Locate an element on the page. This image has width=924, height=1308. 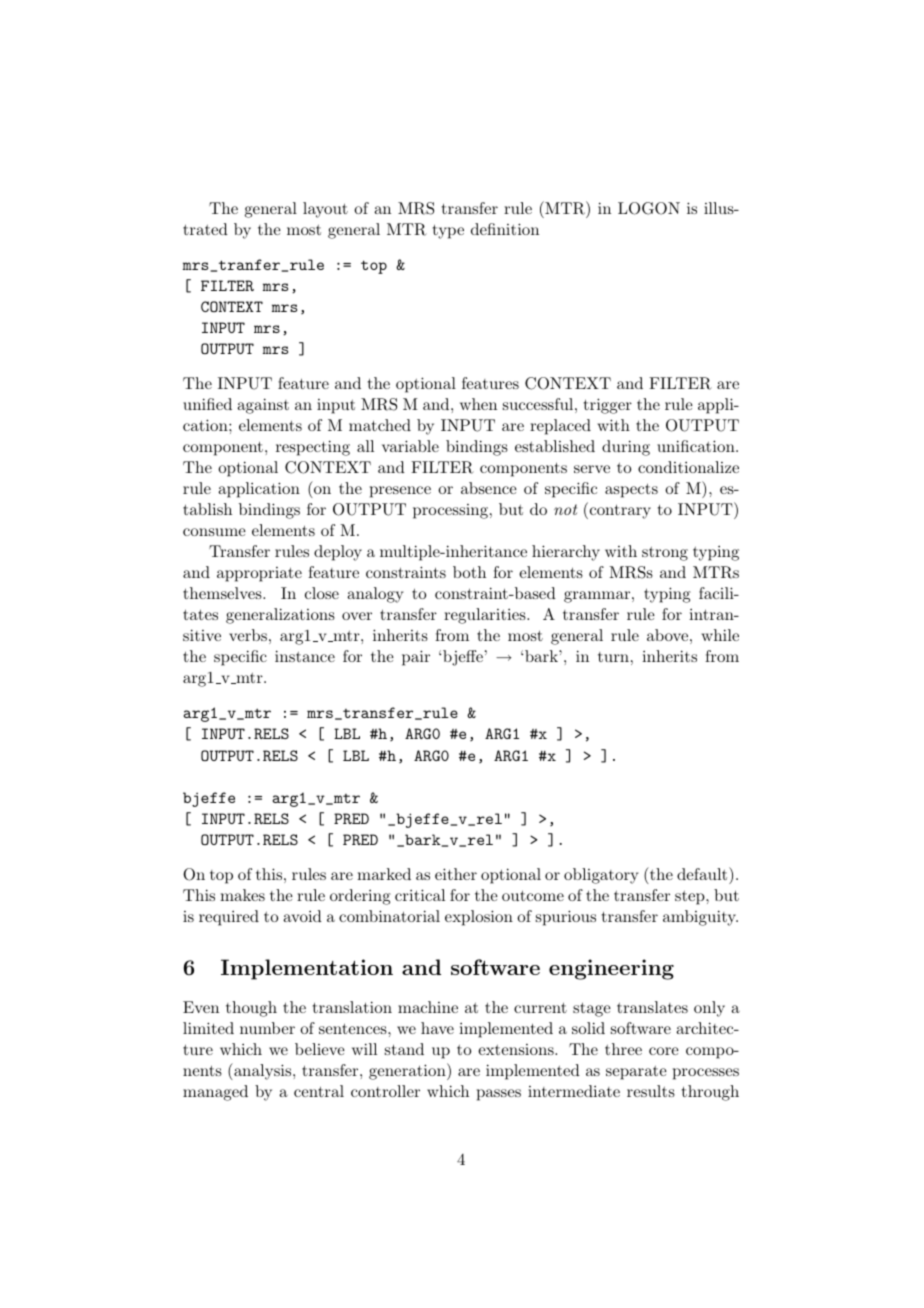
when is located at coordinates (478, 404).
